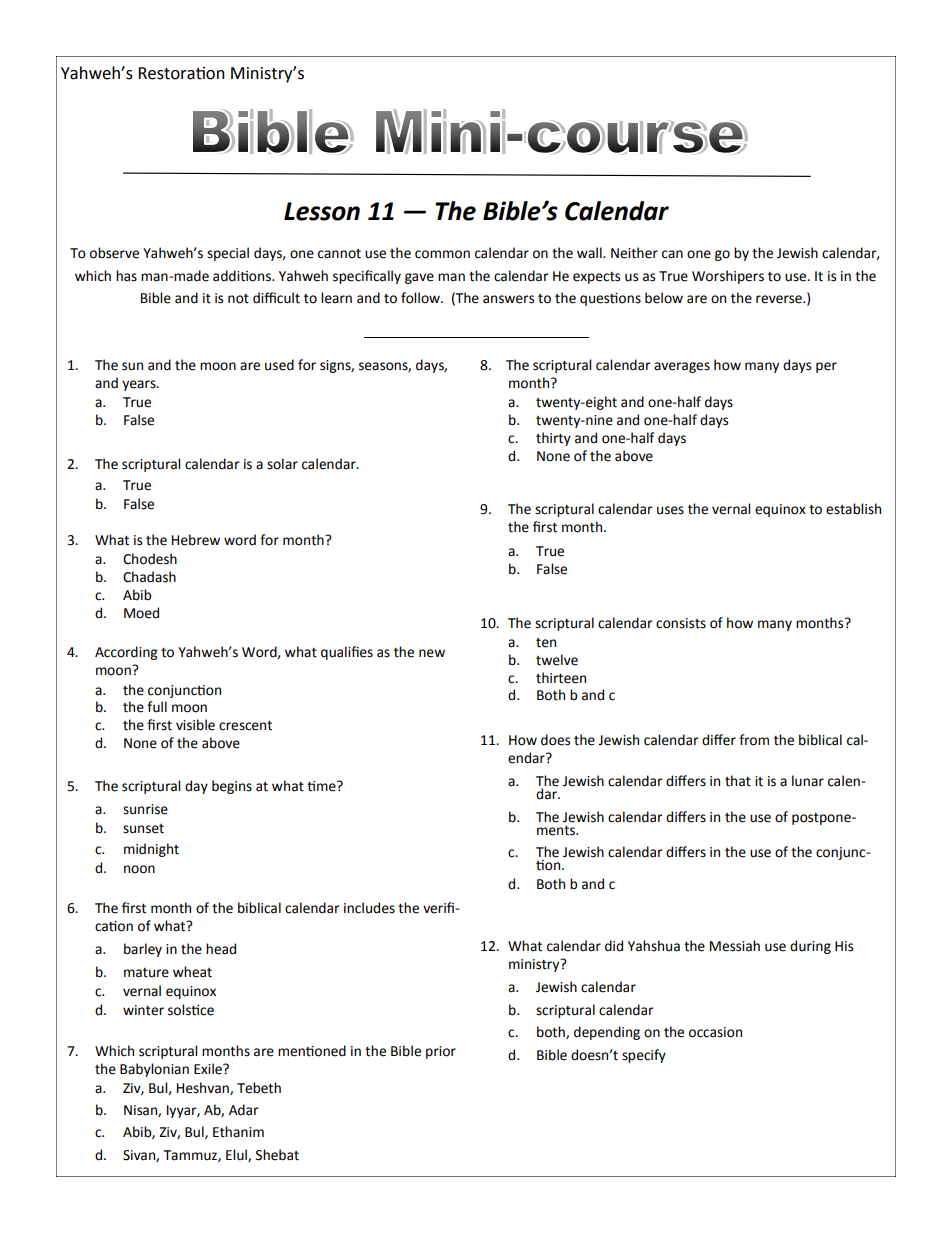 The image size is (952, 1233). I want to click on According, so click(126, 653).
